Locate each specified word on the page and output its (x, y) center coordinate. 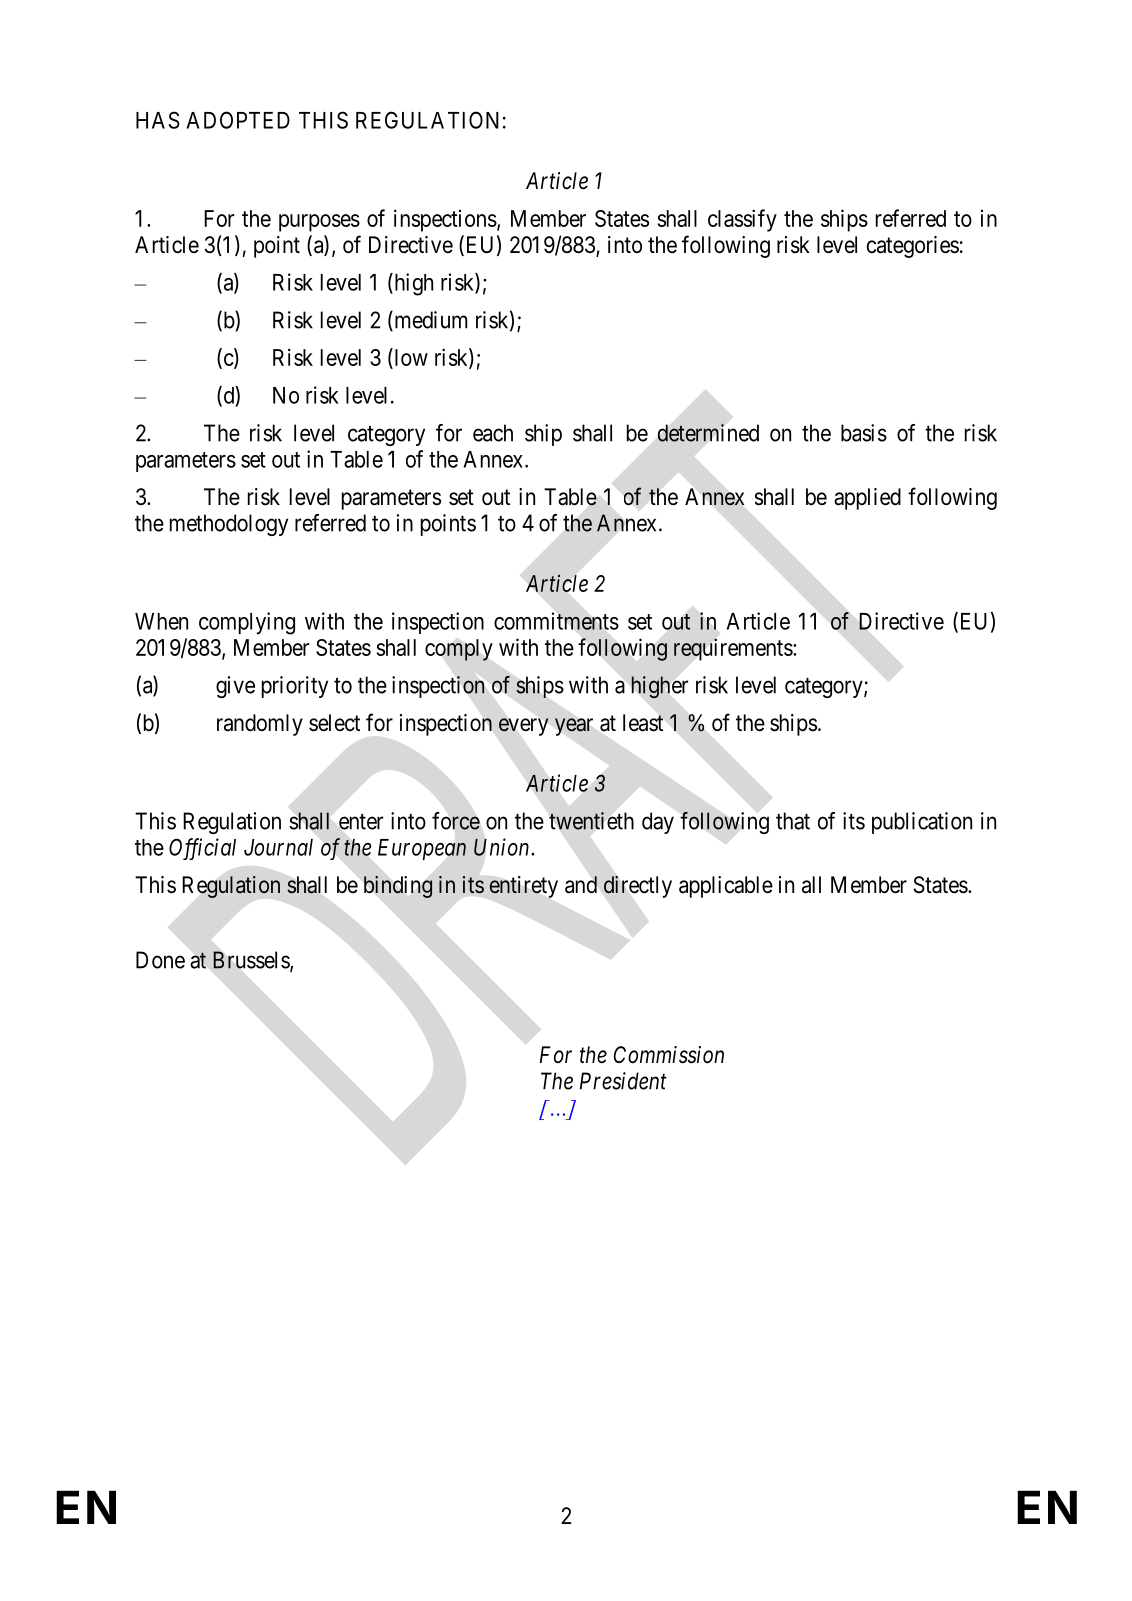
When (161, 621)
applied (867, 499)
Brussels (252, 961)
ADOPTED (238, 120)
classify (742, 220)
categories (913, 247)
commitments (556, 621)
